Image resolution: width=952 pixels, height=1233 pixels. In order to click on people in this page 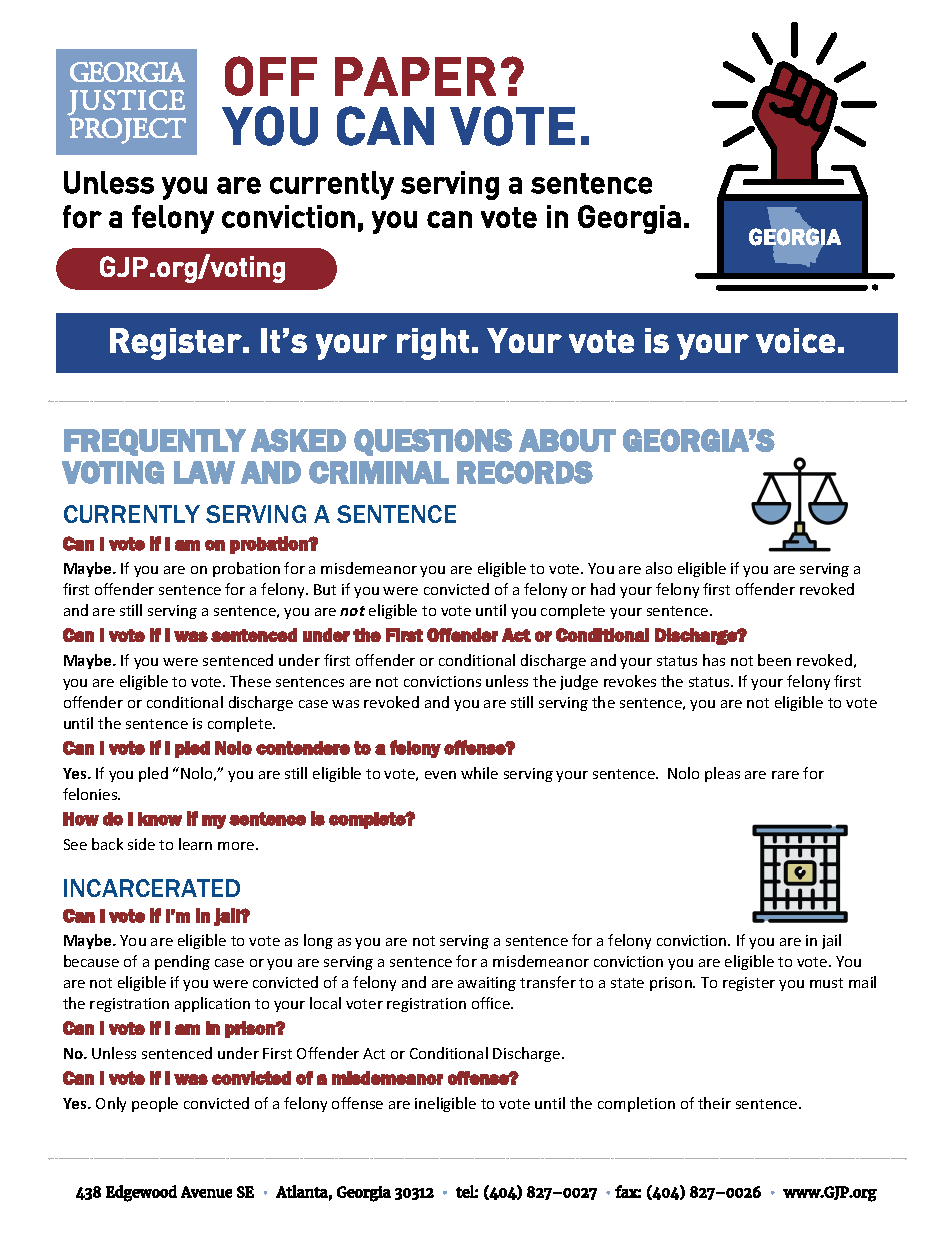, I will do `click(155, 1104)`.
